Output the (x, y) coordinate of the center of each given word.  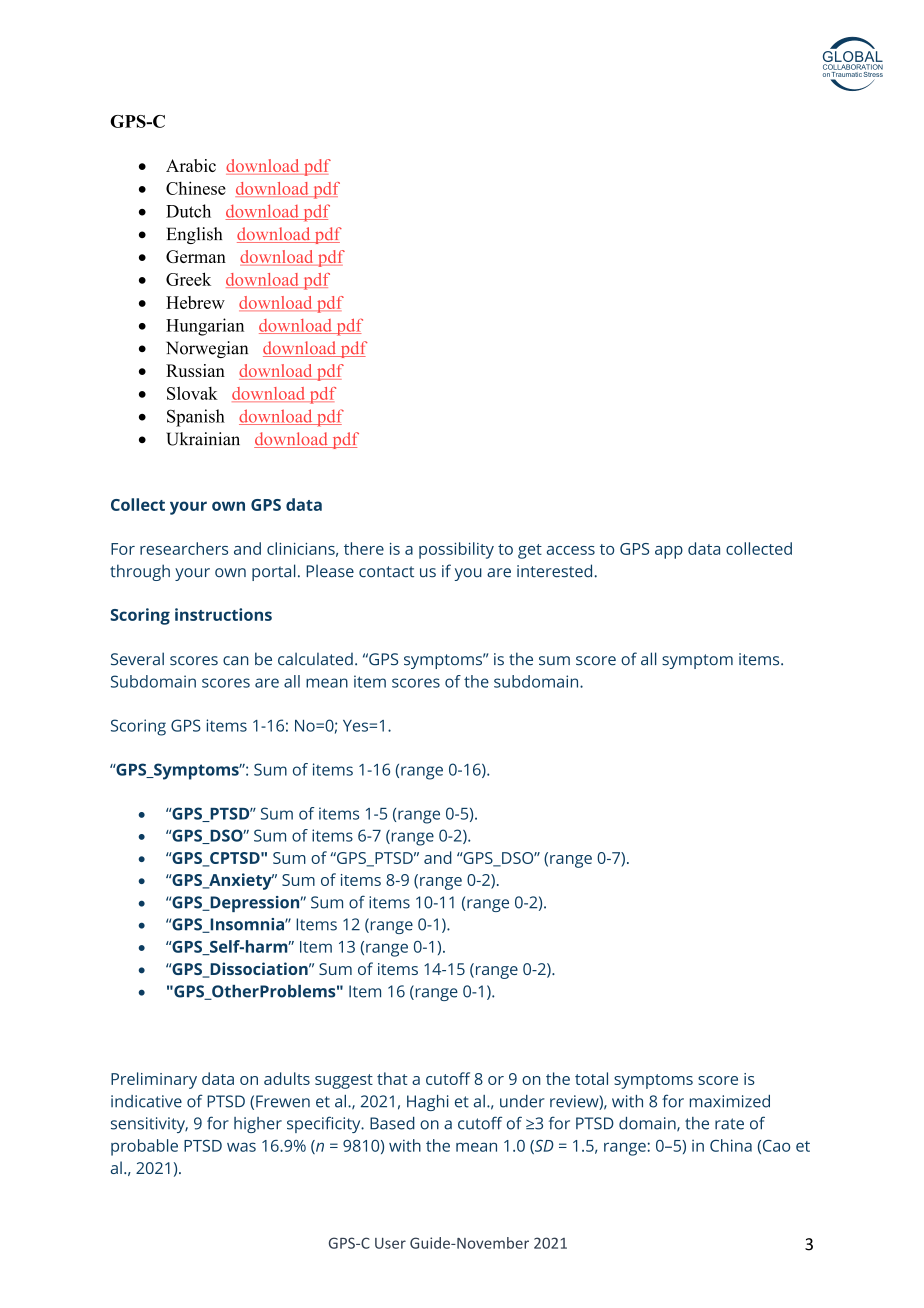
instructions (223, 614)
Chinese (196, 188)
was (241, 1147)
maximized (730, 1101)
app (669, 552)
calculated (315, 659)
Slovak (192, 393)
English (194, 235)
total (591, 1078)
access (571, 550)
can (235, 661)
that (392, 1078)
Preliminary (154, 1080)
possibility (456, 550)
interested (554, 571)
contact (386, 572)
